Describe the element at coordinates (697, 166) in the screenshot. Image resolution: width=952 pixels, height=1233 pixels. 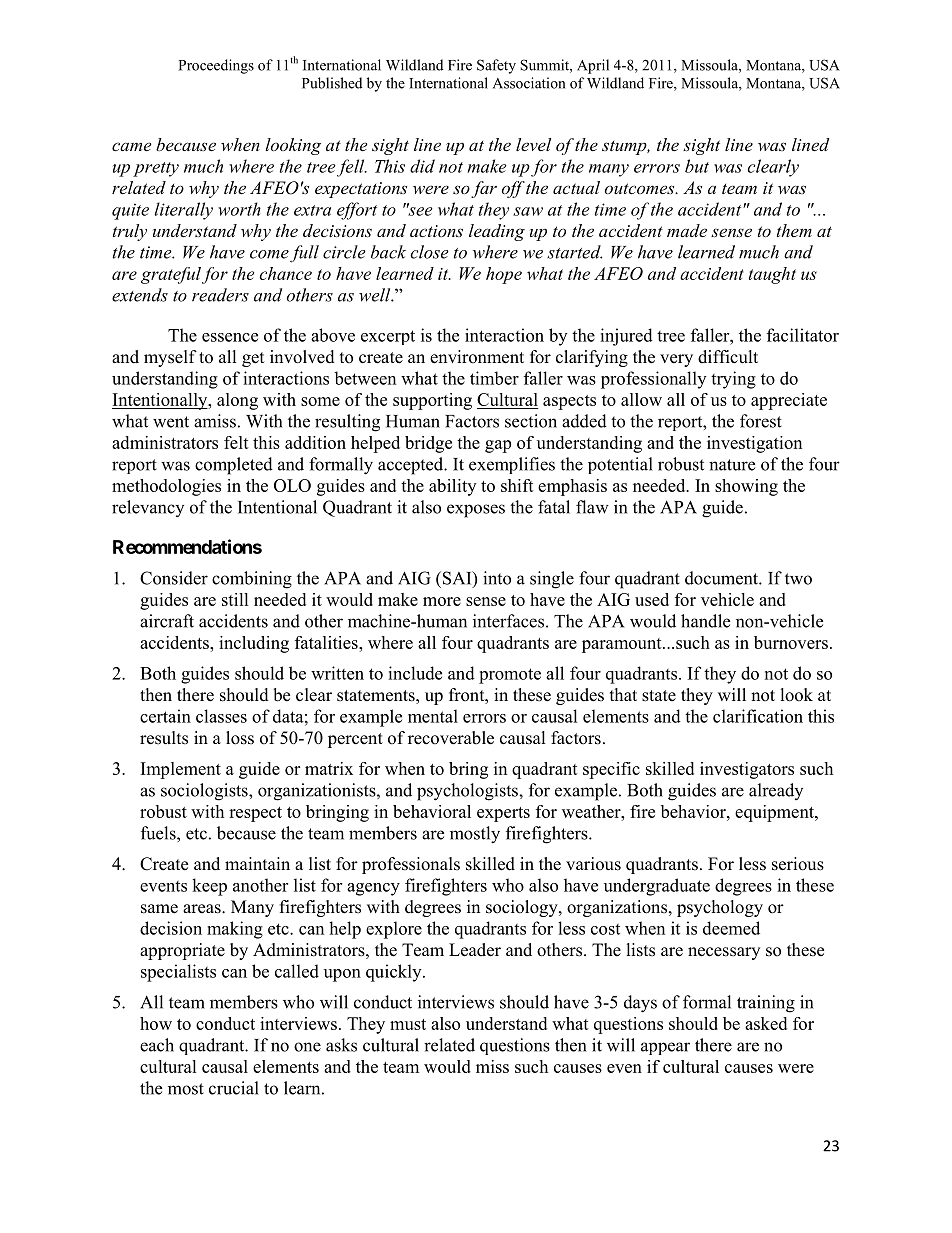
I see `but` at that location.
